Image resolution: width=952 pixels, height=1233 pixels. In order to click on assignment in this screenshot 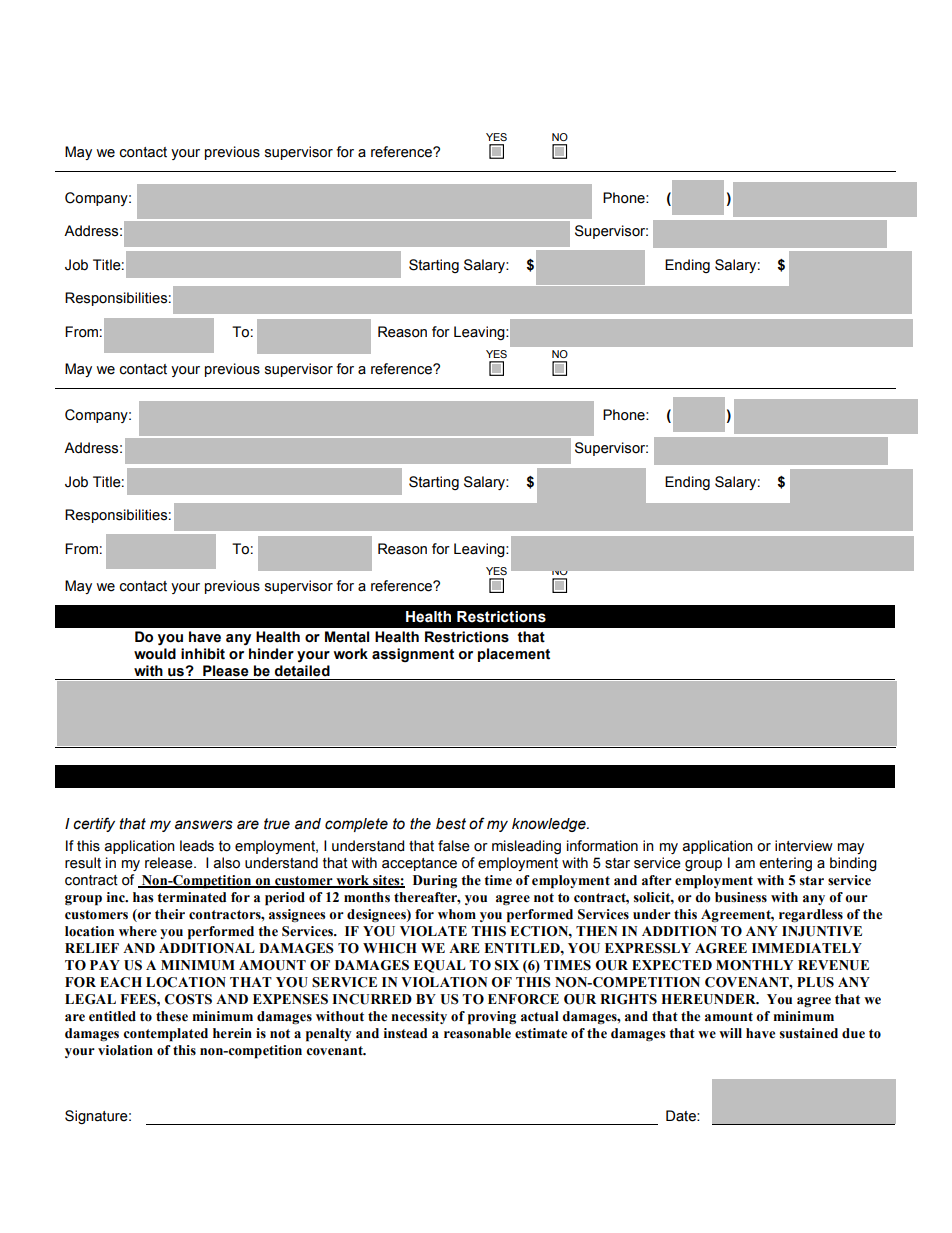, I will do `click(413, 655)`.
